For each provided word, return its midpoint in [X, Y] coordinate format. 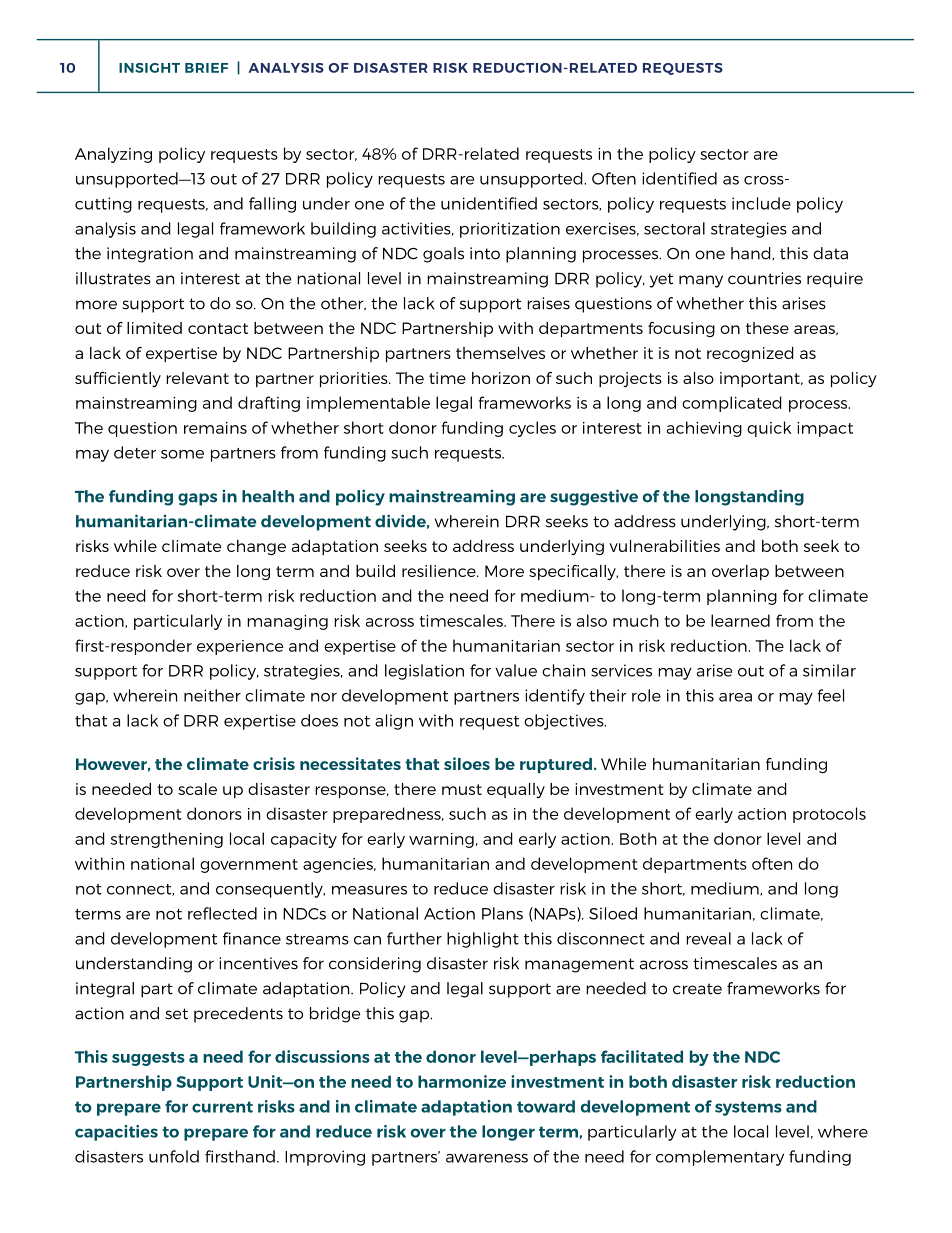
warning [441, 840]
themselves [500, 353]
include [761, 203]
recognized [750, 354]
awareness [487, 1158]
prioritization [510, 230]
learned [740, 620]
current [222, 1107]
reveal [708, 938]
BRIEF [206, 68]
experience [240, 647]
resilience [440, 571]
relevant [197, 378]
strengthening [167, 840]
